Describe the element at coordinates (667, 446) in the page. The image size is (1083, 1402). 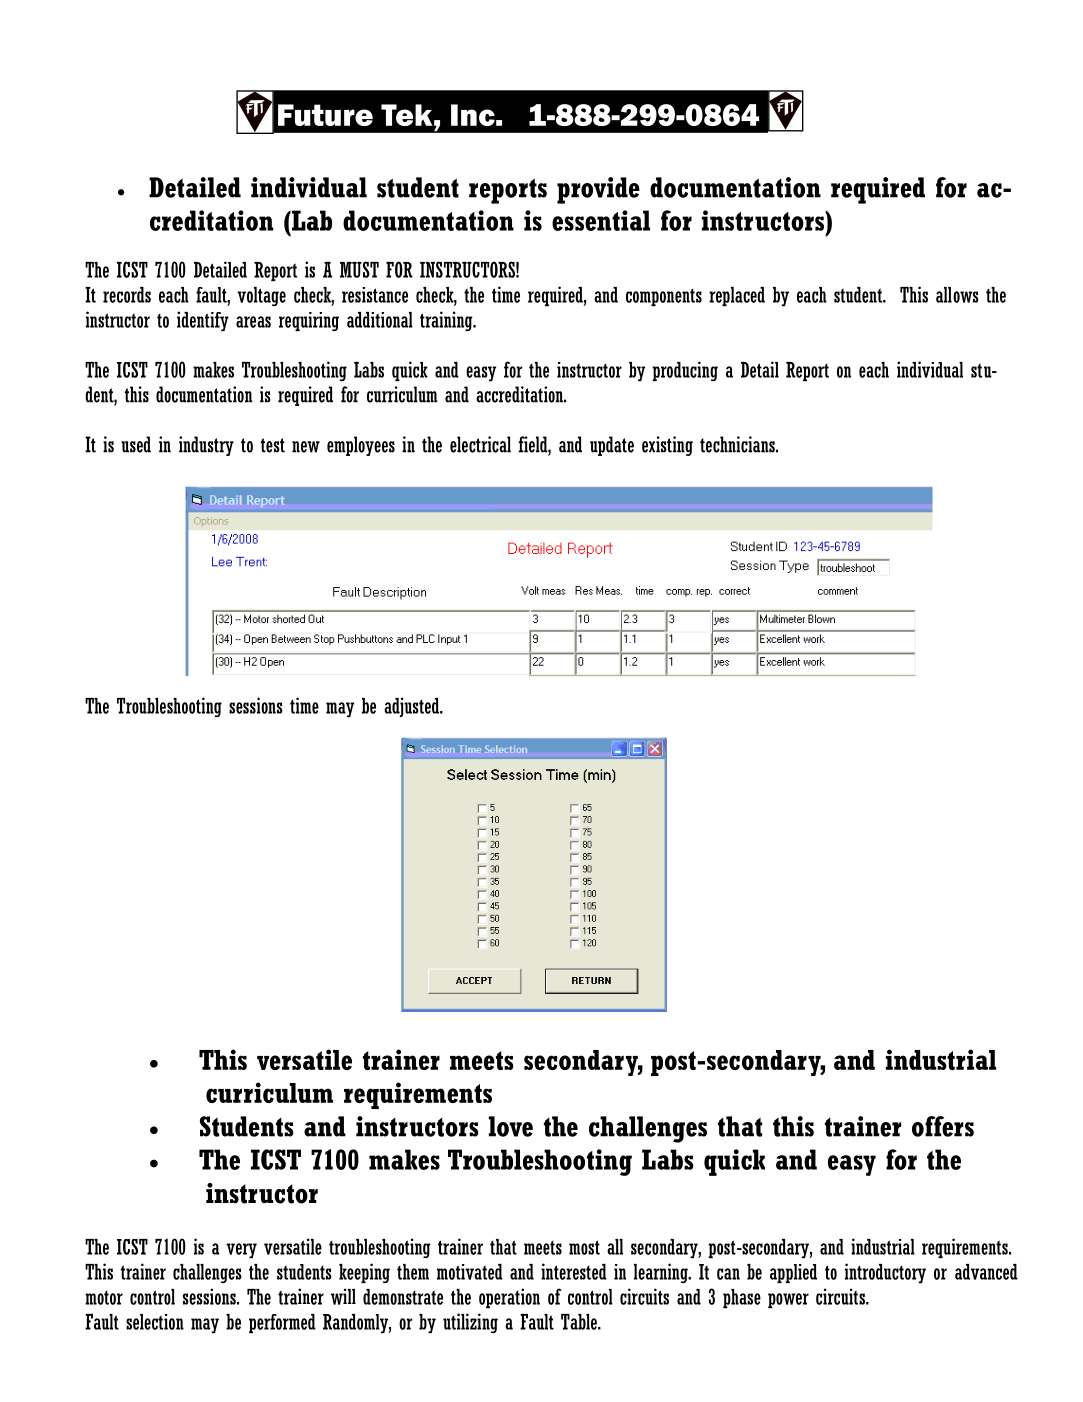
I see `existing` at that location.
